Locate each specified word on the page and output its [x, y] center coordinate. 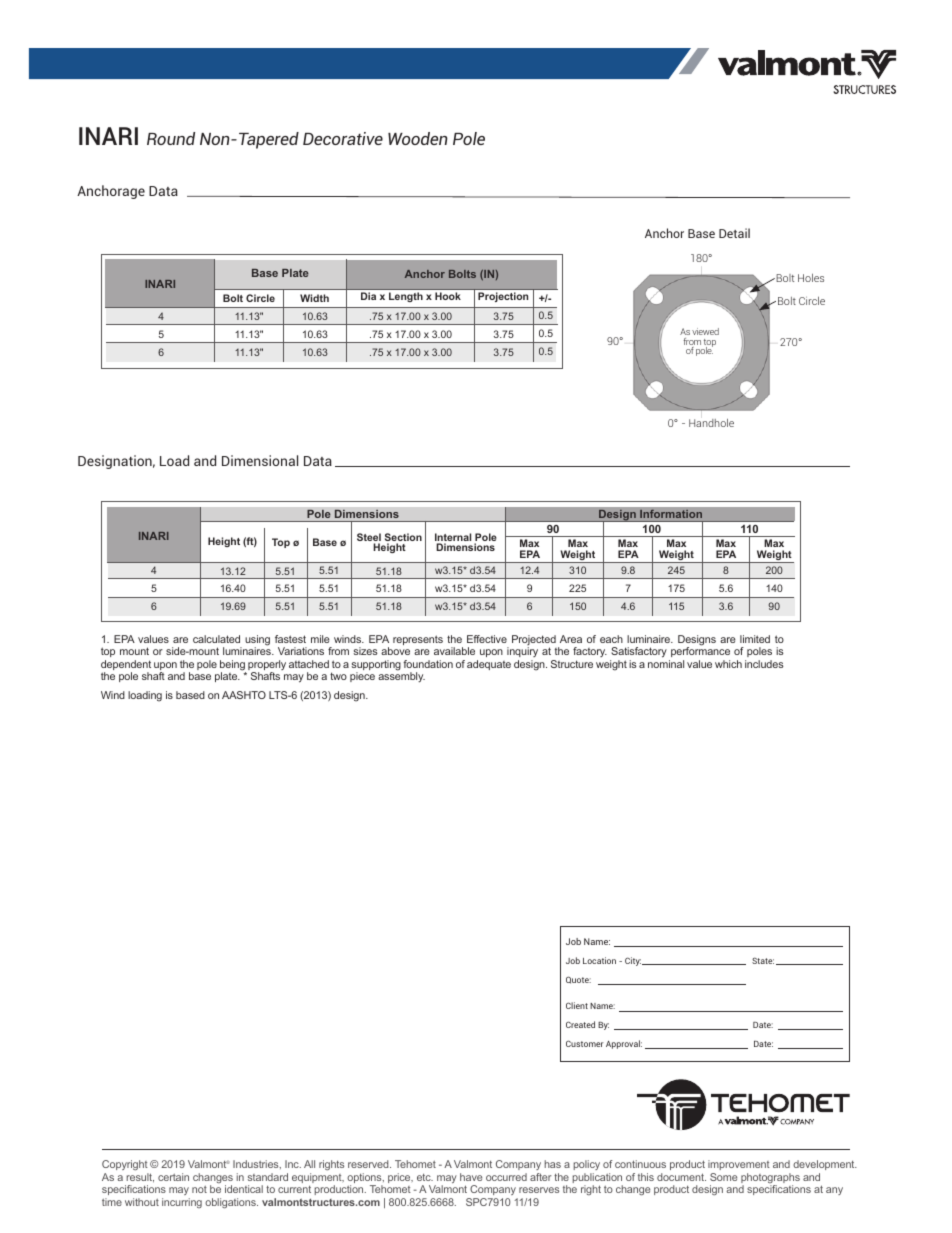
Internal [453, 538]
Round [171, 138]
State [763, 960]
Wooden [418, 138]
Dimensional [260, 460]
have [471, 1177]
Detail [734, 233]
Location [599, 960]
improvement [739, 1165]
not [199, 1189]
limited [755, 639]
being [233, 666]
